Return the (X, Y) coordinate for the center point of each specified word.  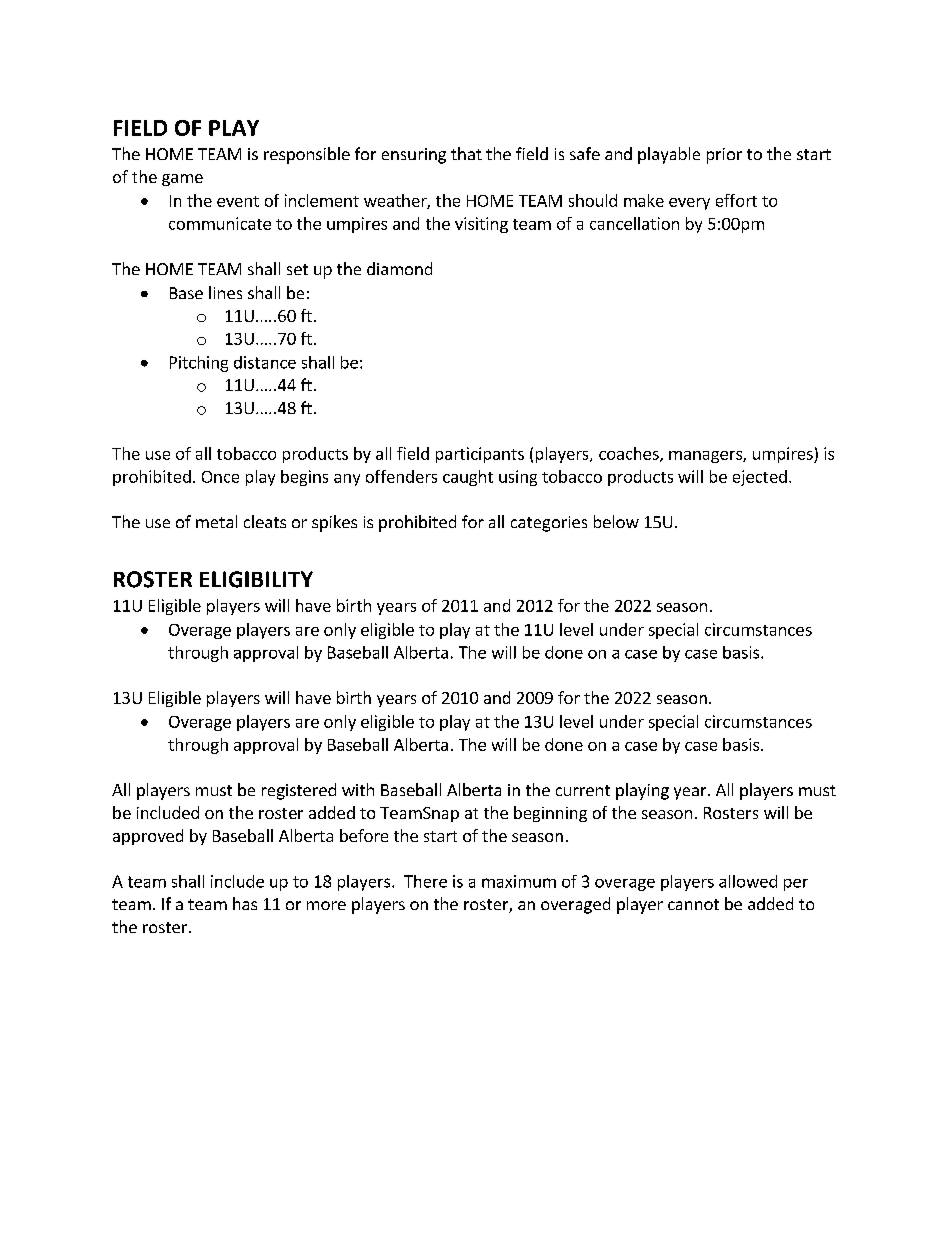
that (466, 153)
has (245, 903)
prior (724, 156)
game (182, 180)
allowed (748, 881)
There (425, 881)
